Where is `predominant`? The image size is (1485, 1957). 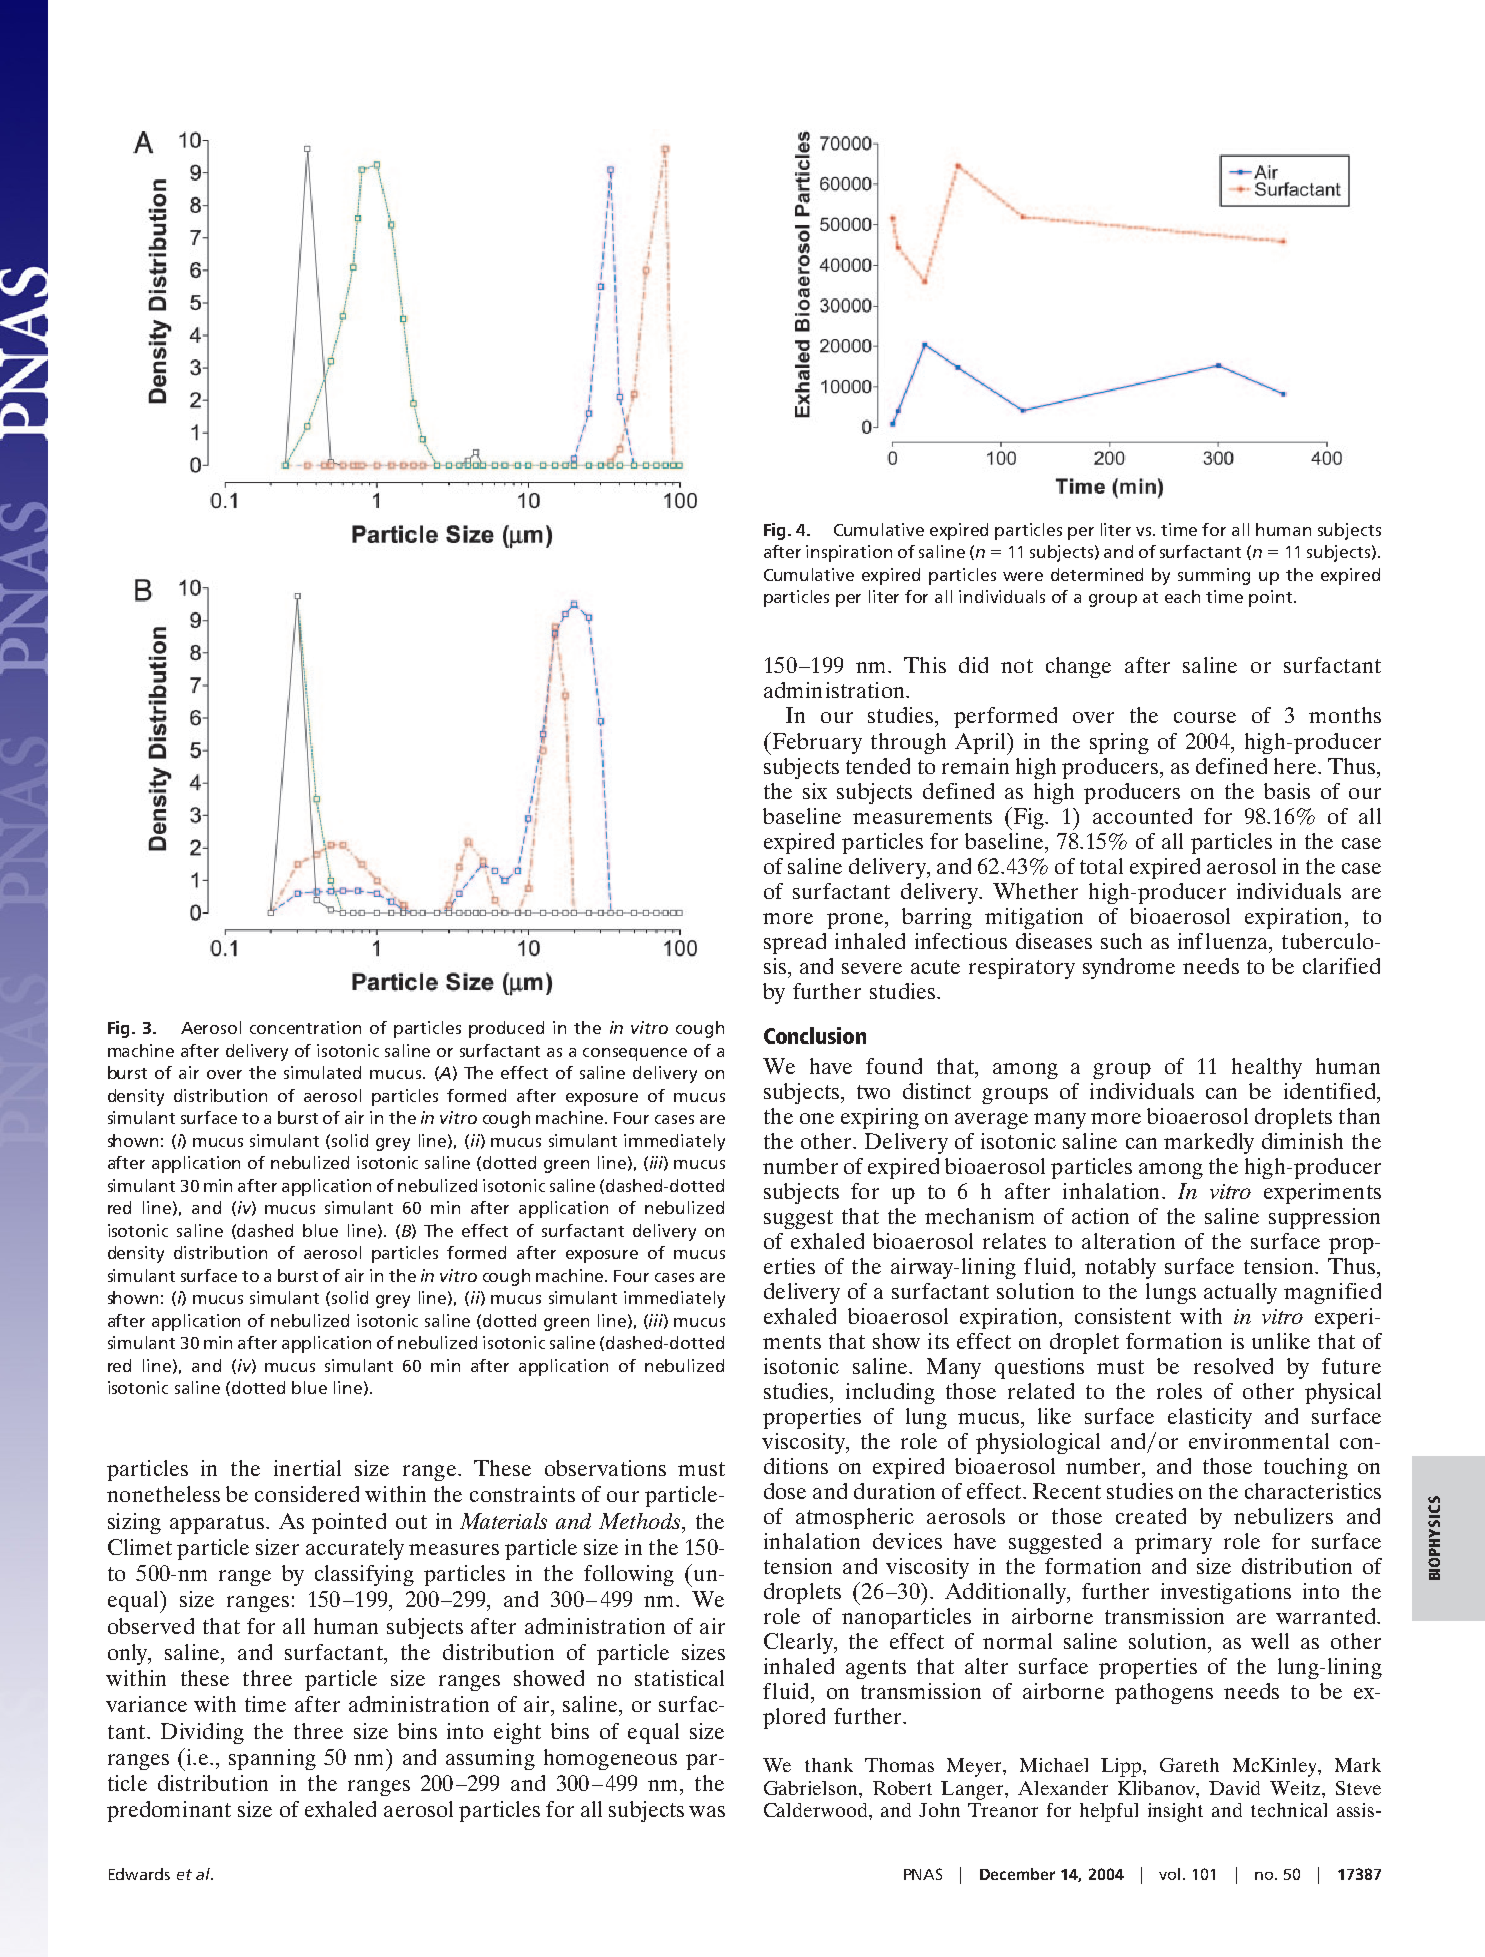 predominant is located at coordinates (169, 1811).
